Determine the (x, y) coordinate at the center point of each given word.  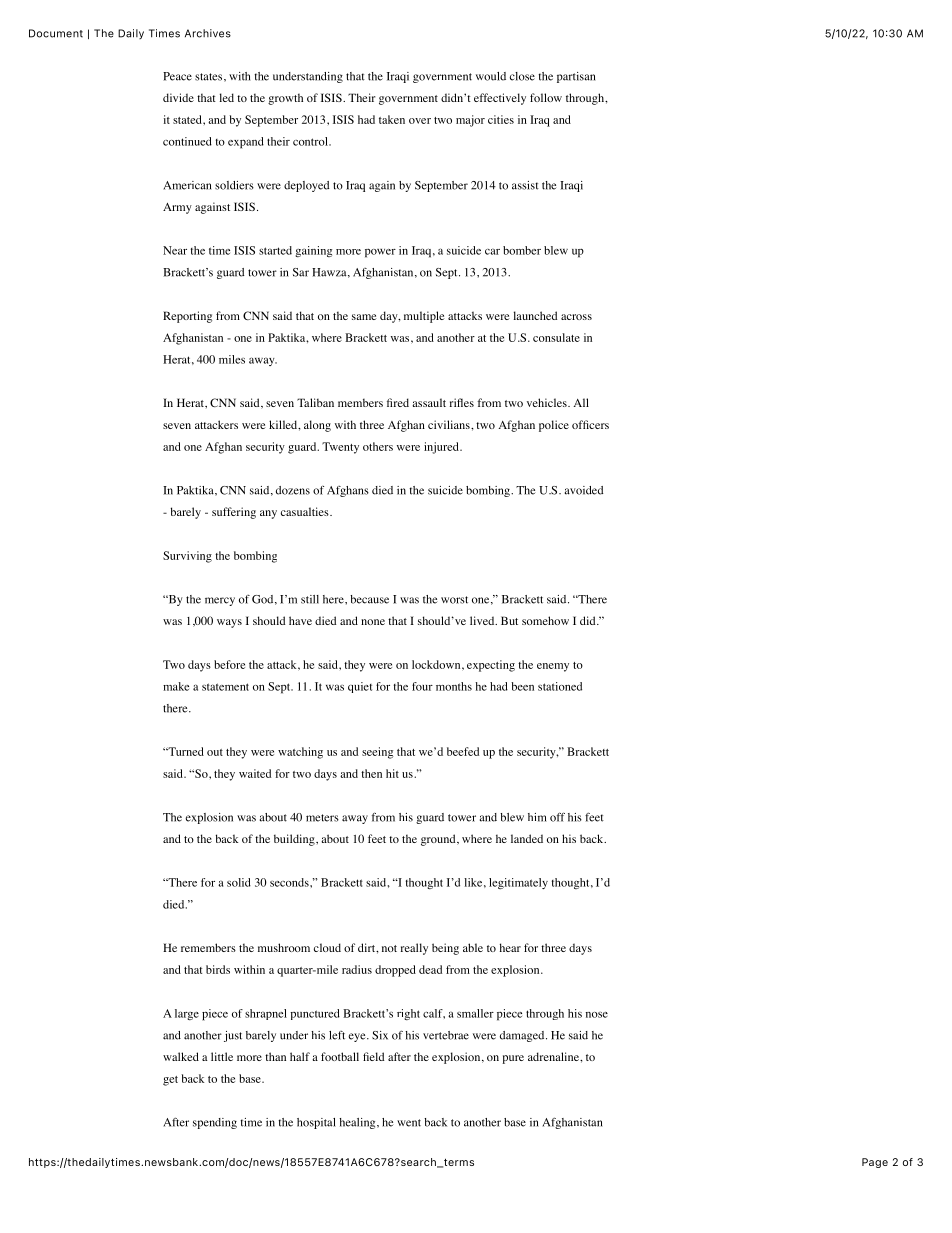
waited (255, 773)
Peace (177, 76)
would (491, 76)
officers (590, 424)
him (537, 817)
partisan (576, 77)
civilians (450, 424)
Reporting (187, 317)
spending (215, 1123)
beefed (463, 751)
